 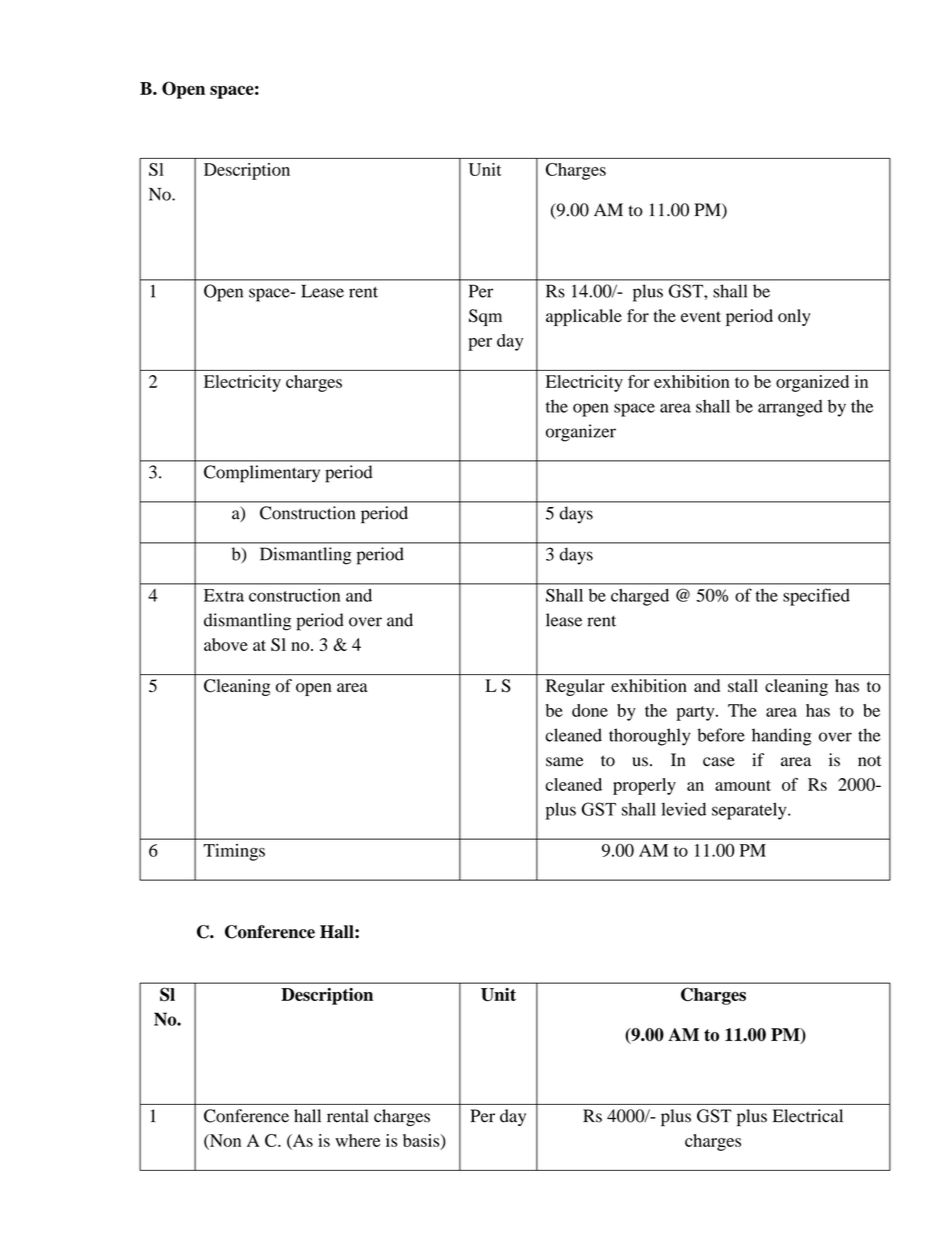 I want to click on separately, so click(x=750, y=811).
